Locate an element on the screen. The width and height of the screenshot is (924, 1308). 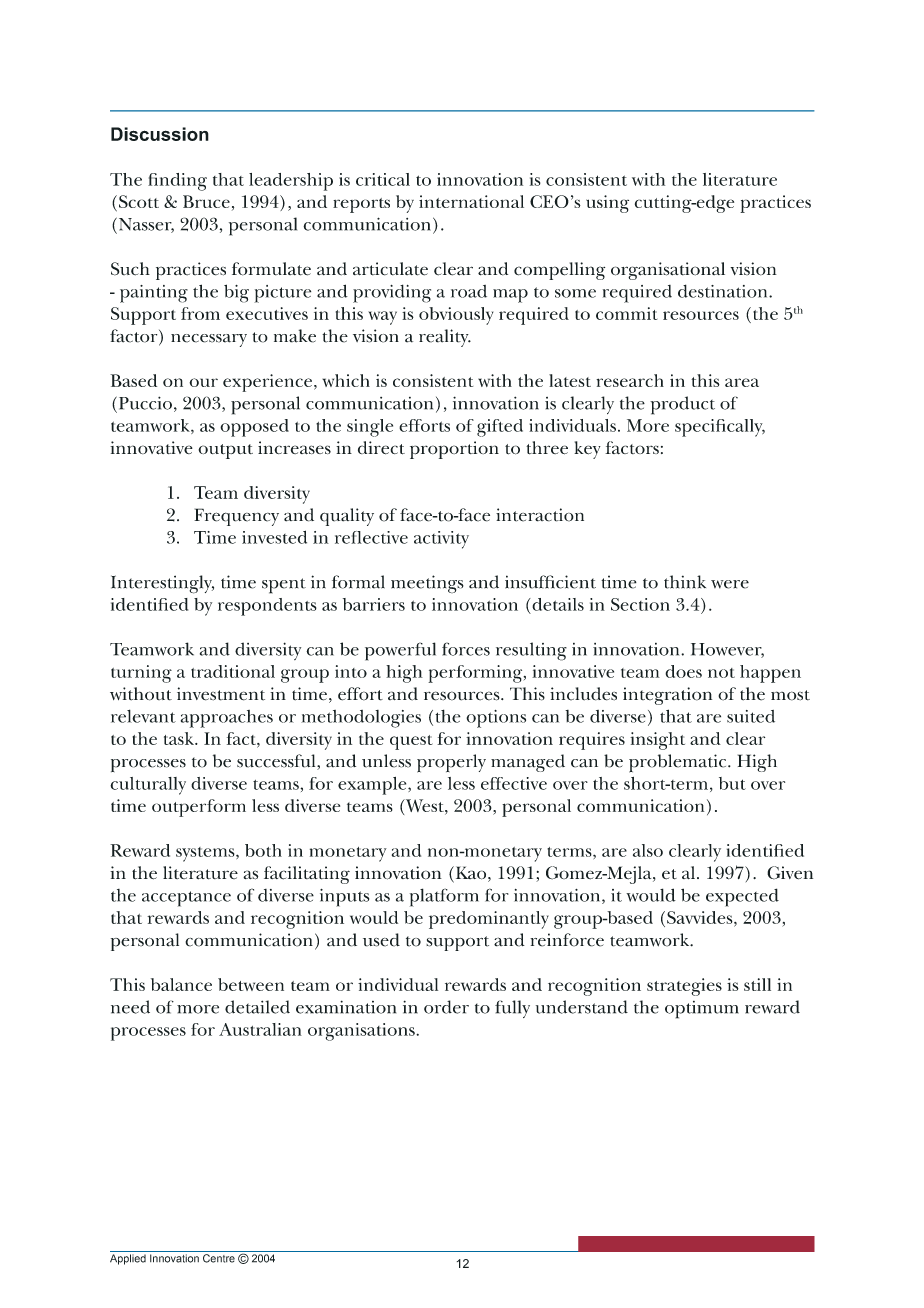
optimum is located at coordinates (702, 1010).
